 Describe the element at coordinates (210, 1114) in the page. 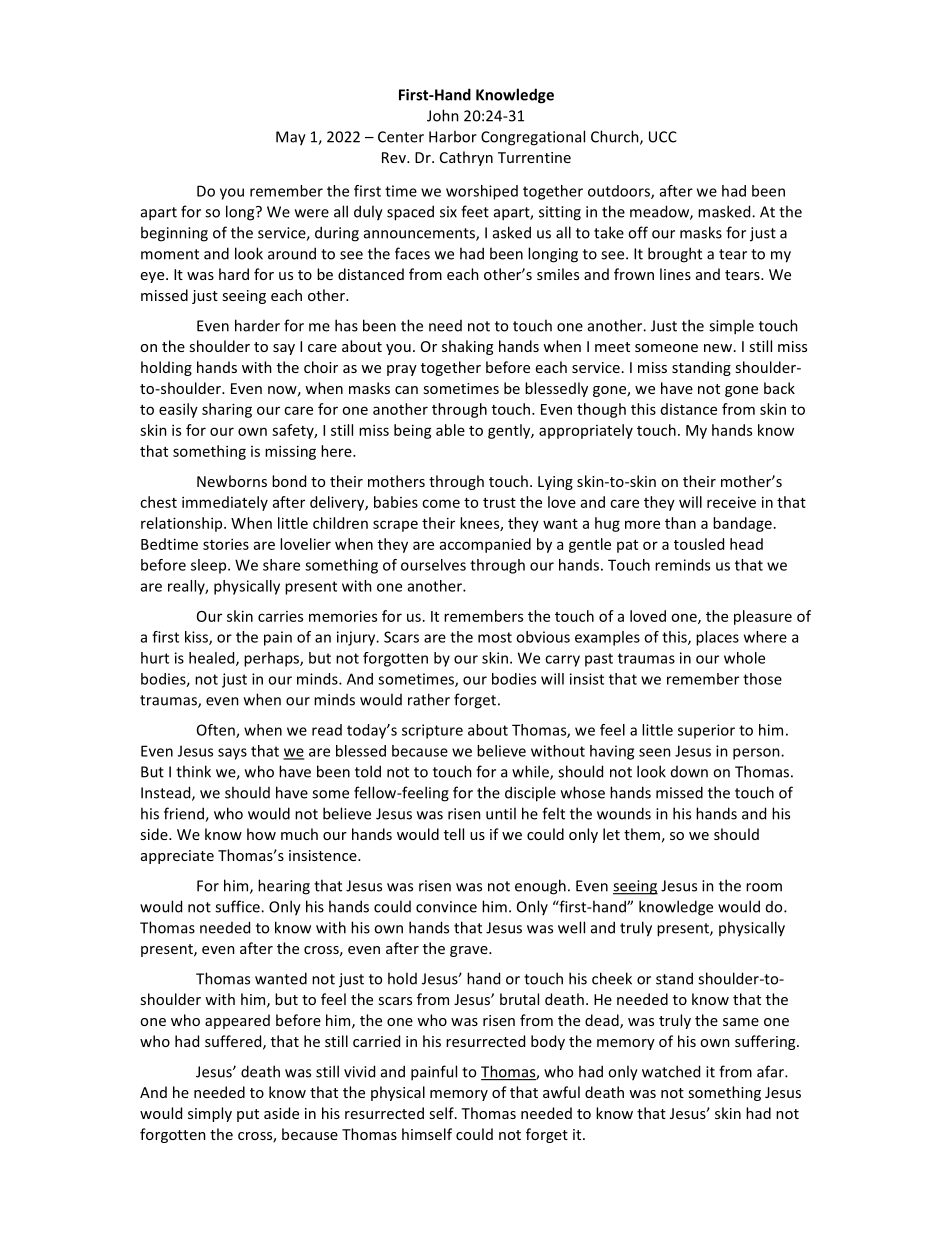

I see `simply` at that location.
